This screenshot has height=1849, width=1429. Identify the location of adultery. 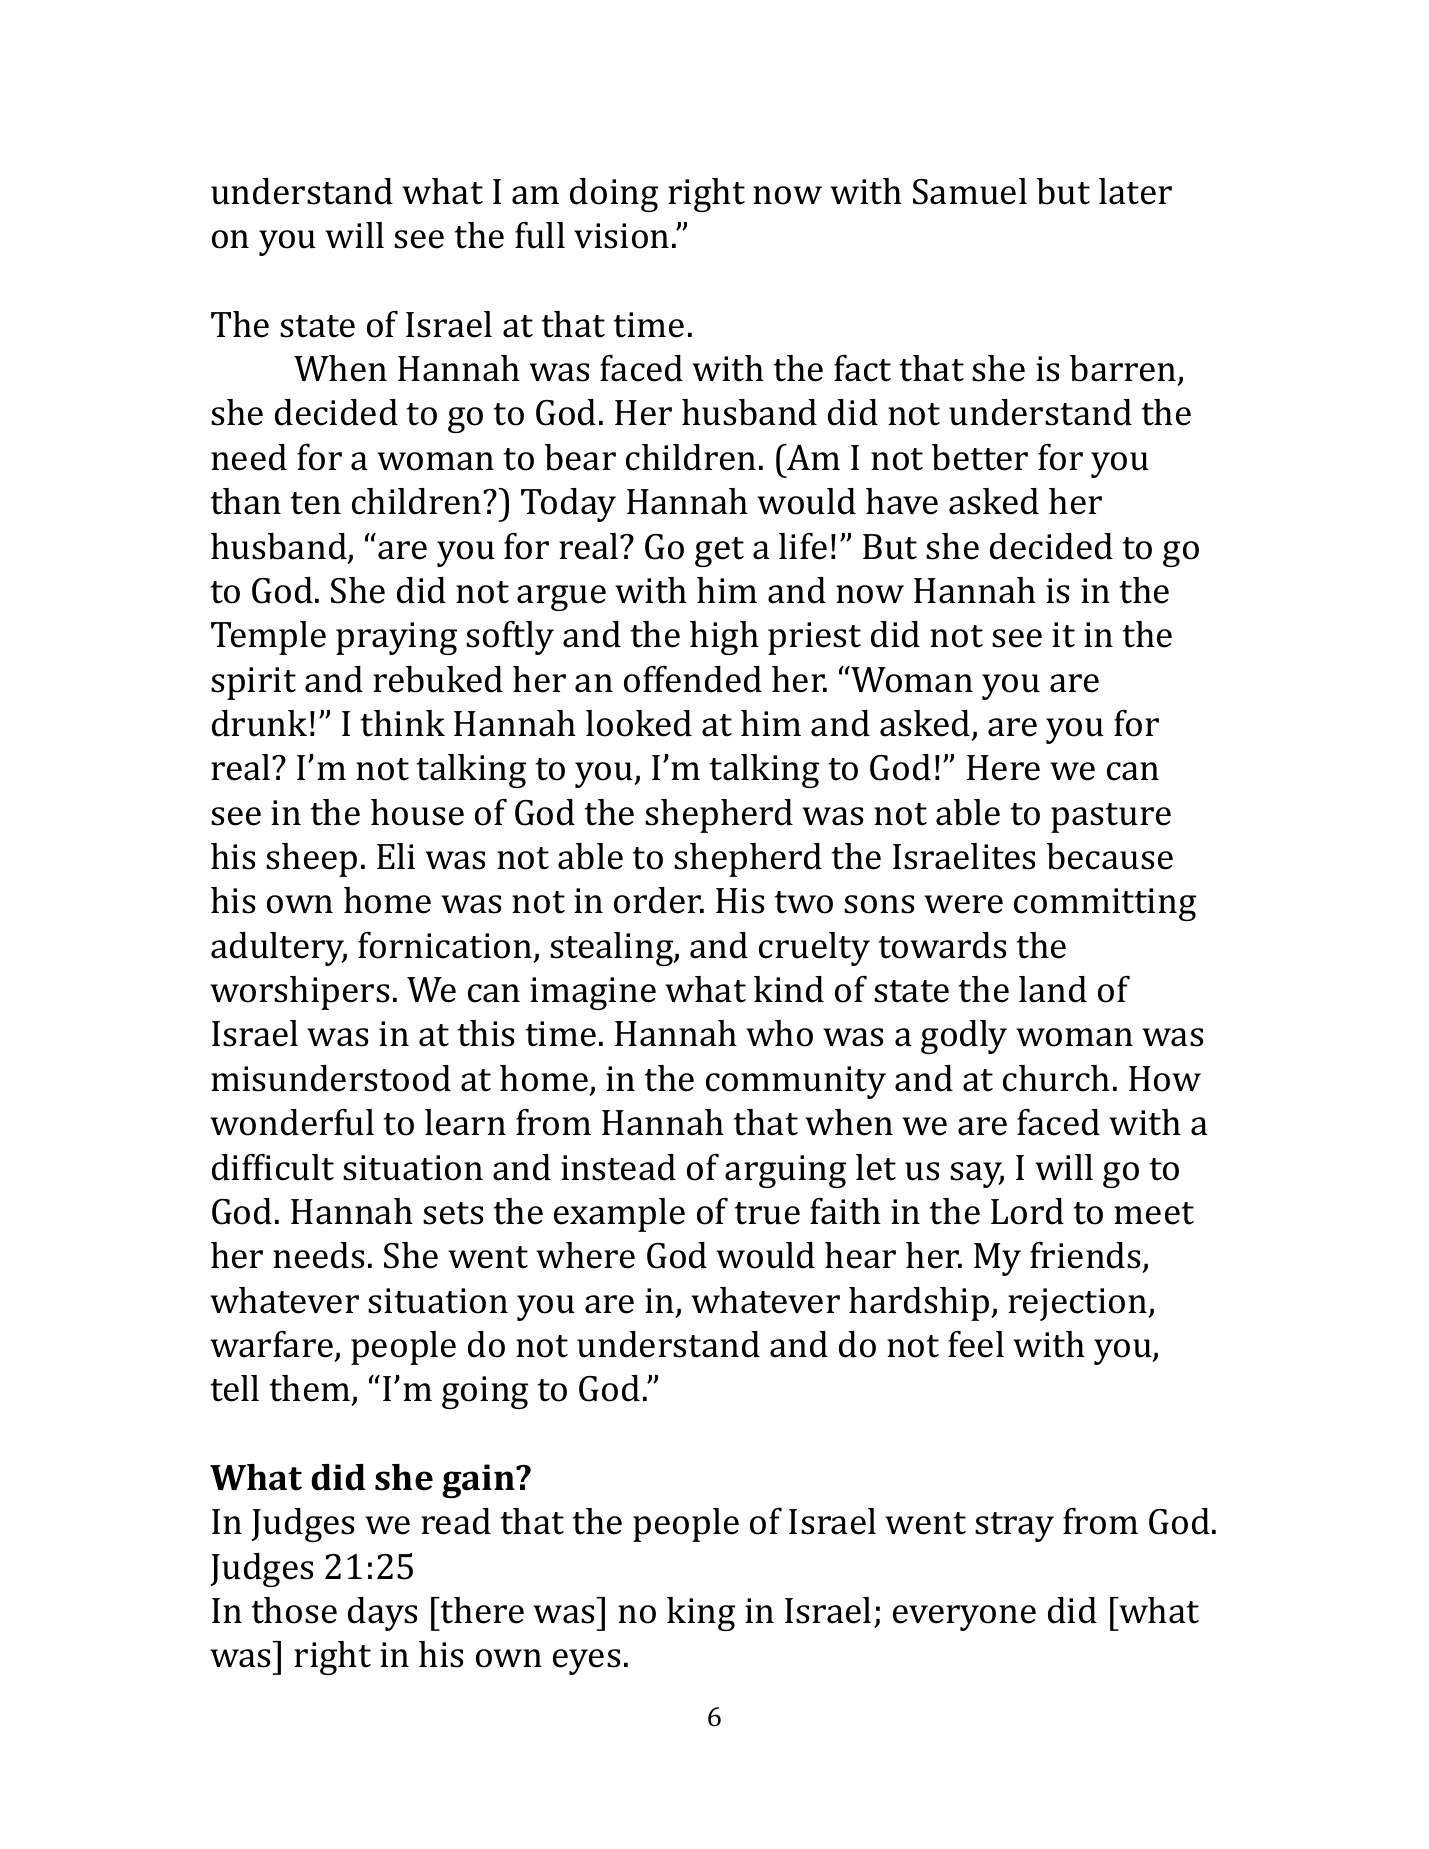
(279, 949).
